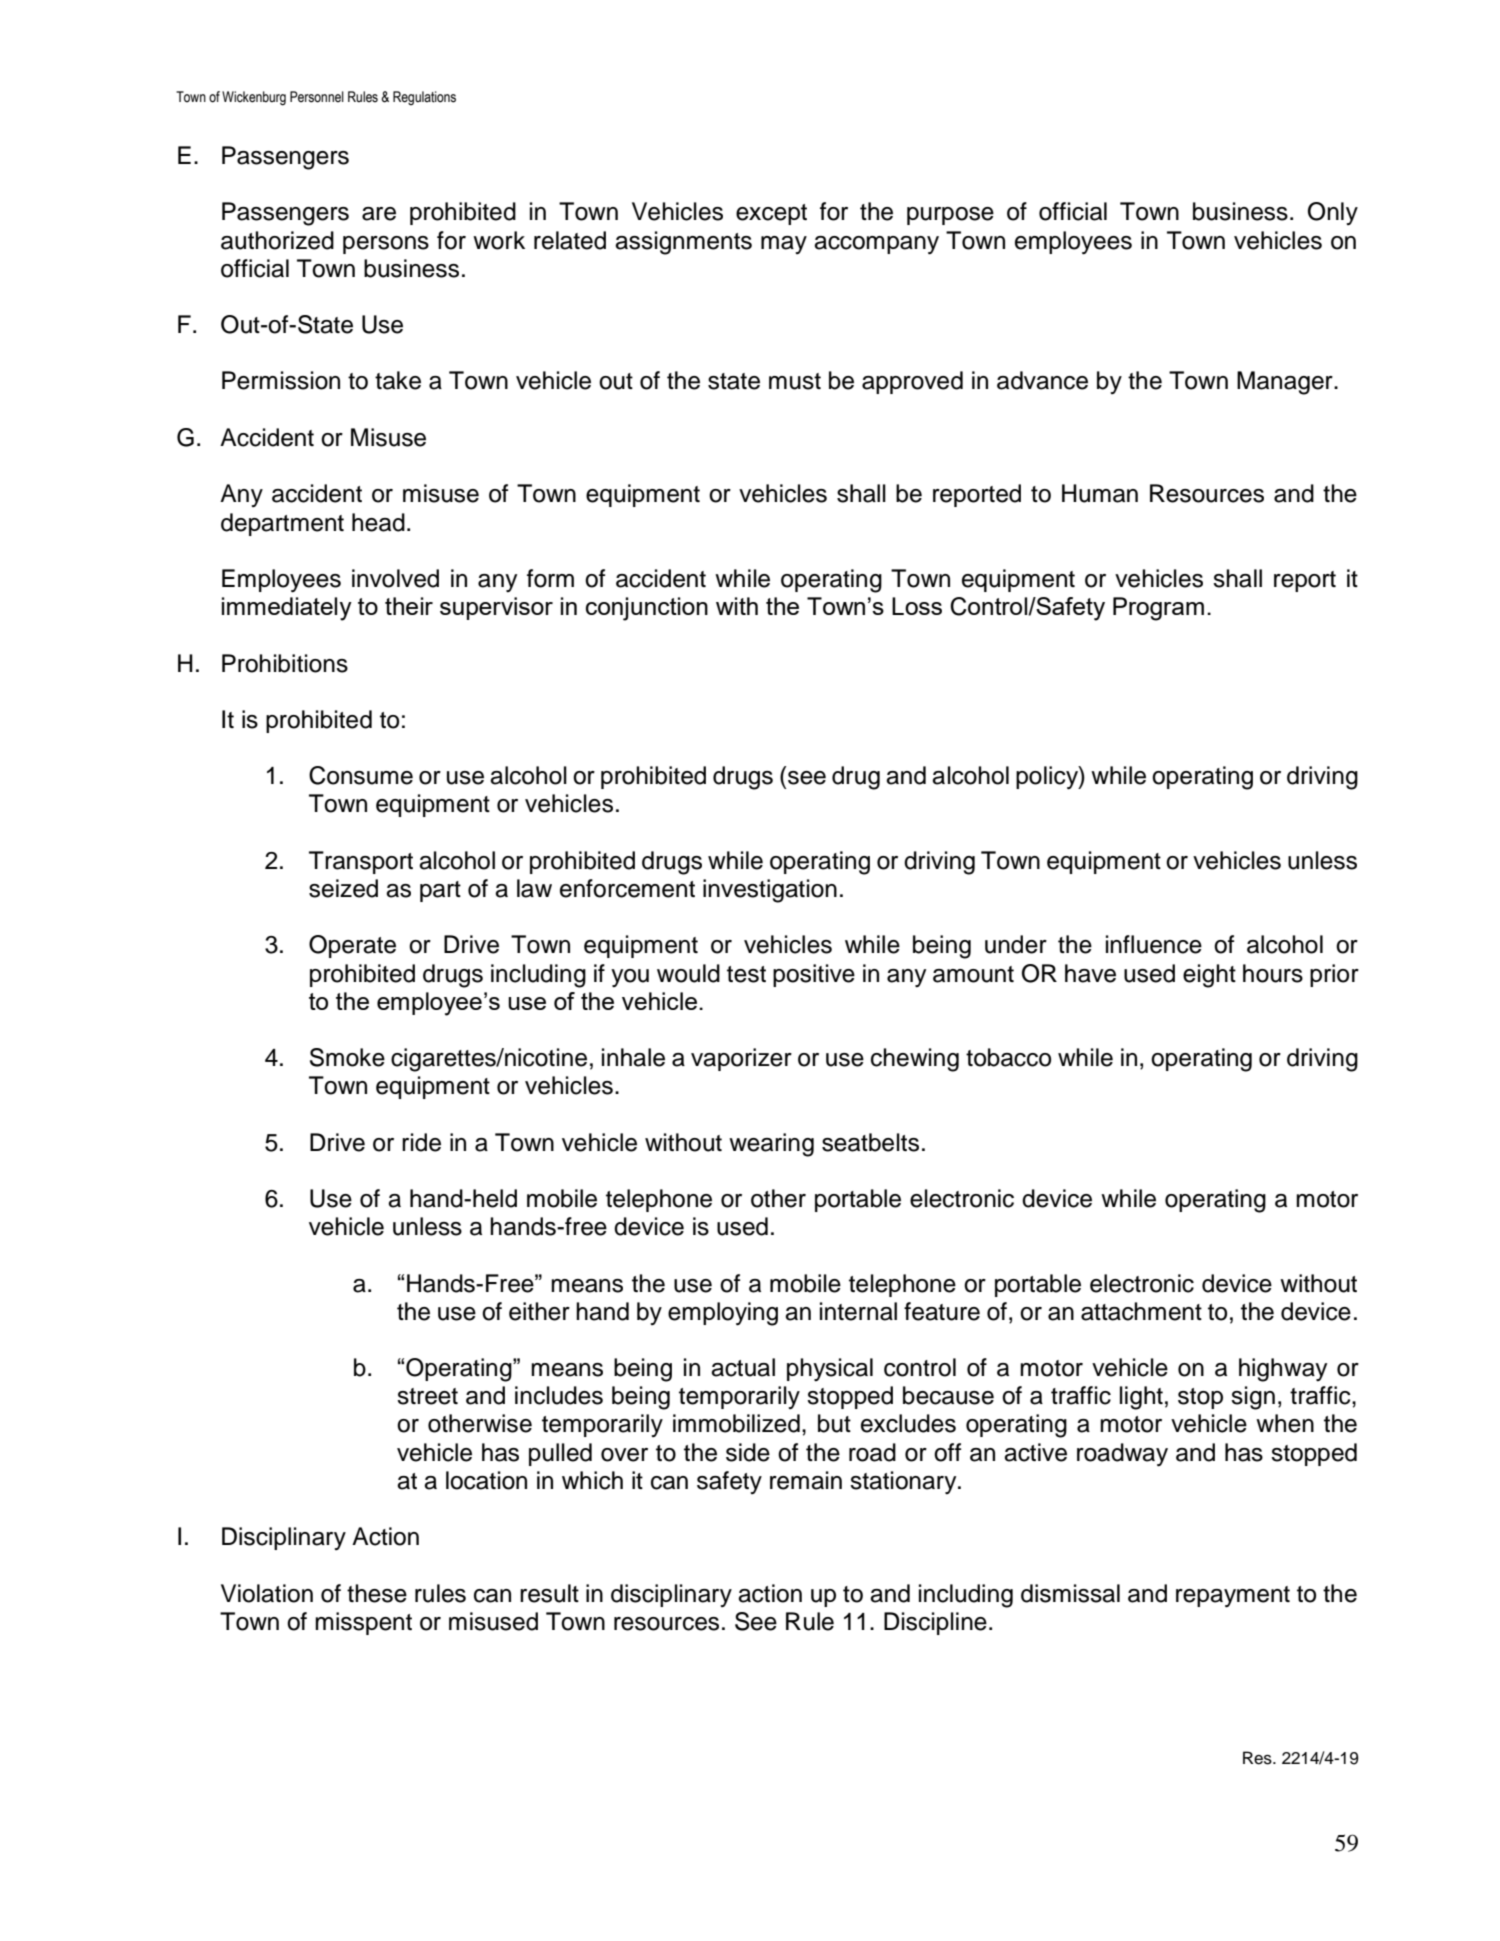 The height and width of the screenshot is (1941, 1500). What do you see at coordinates (806, 1480) in the screenshot?
I see `remain` at bounding box center [806, 1480].
